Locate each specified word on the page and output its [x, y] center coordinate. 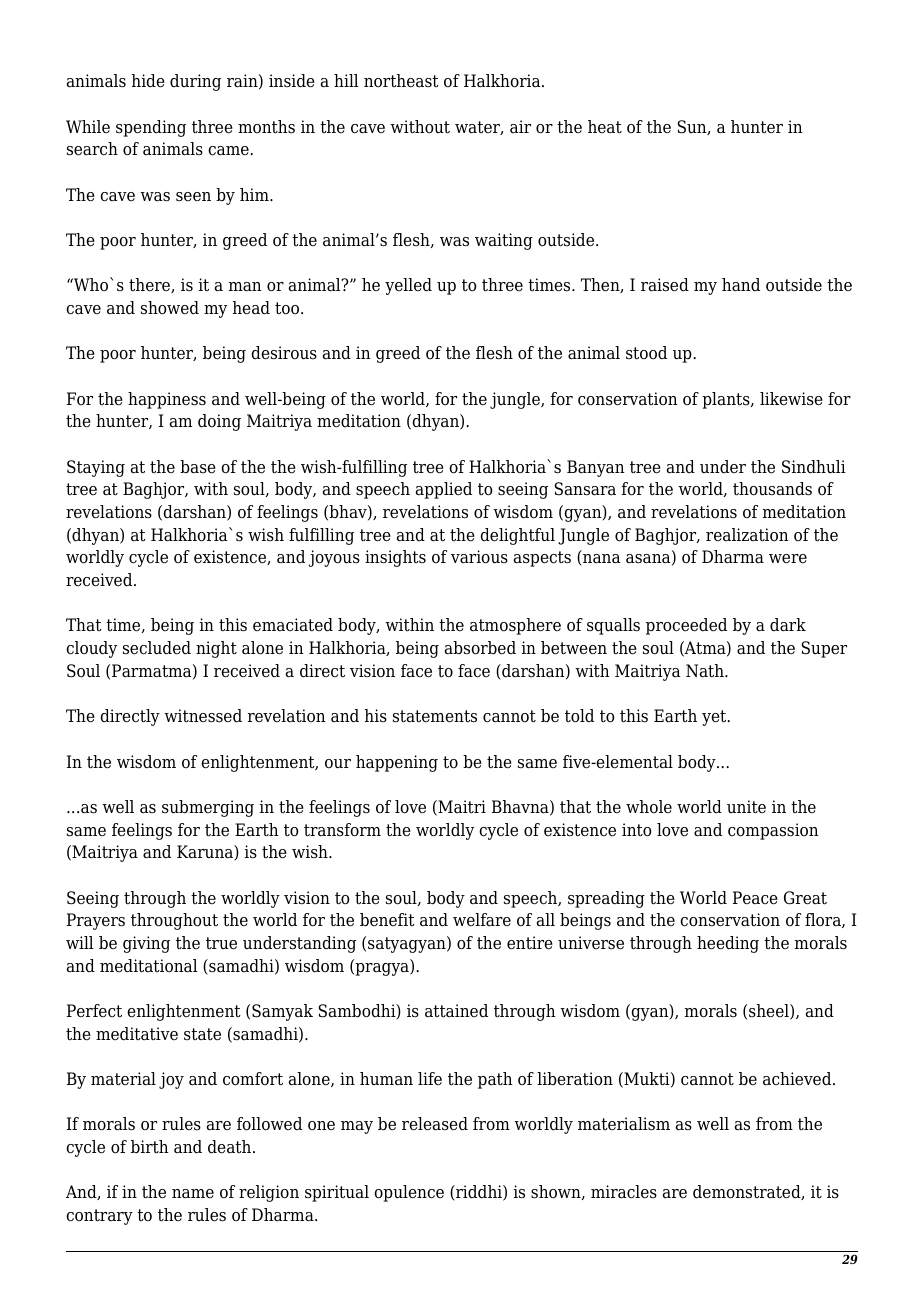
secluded [157, 648]
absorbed [480, 648]
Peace [755, 898]
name [193, 1194]
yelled [408, 286]
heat [605, 127]
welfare [482, 920]
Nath [706, 671]
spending [151, 128]
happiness [167, 400]
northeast [401, 81]
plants [727, 400]
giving [146, 944]
